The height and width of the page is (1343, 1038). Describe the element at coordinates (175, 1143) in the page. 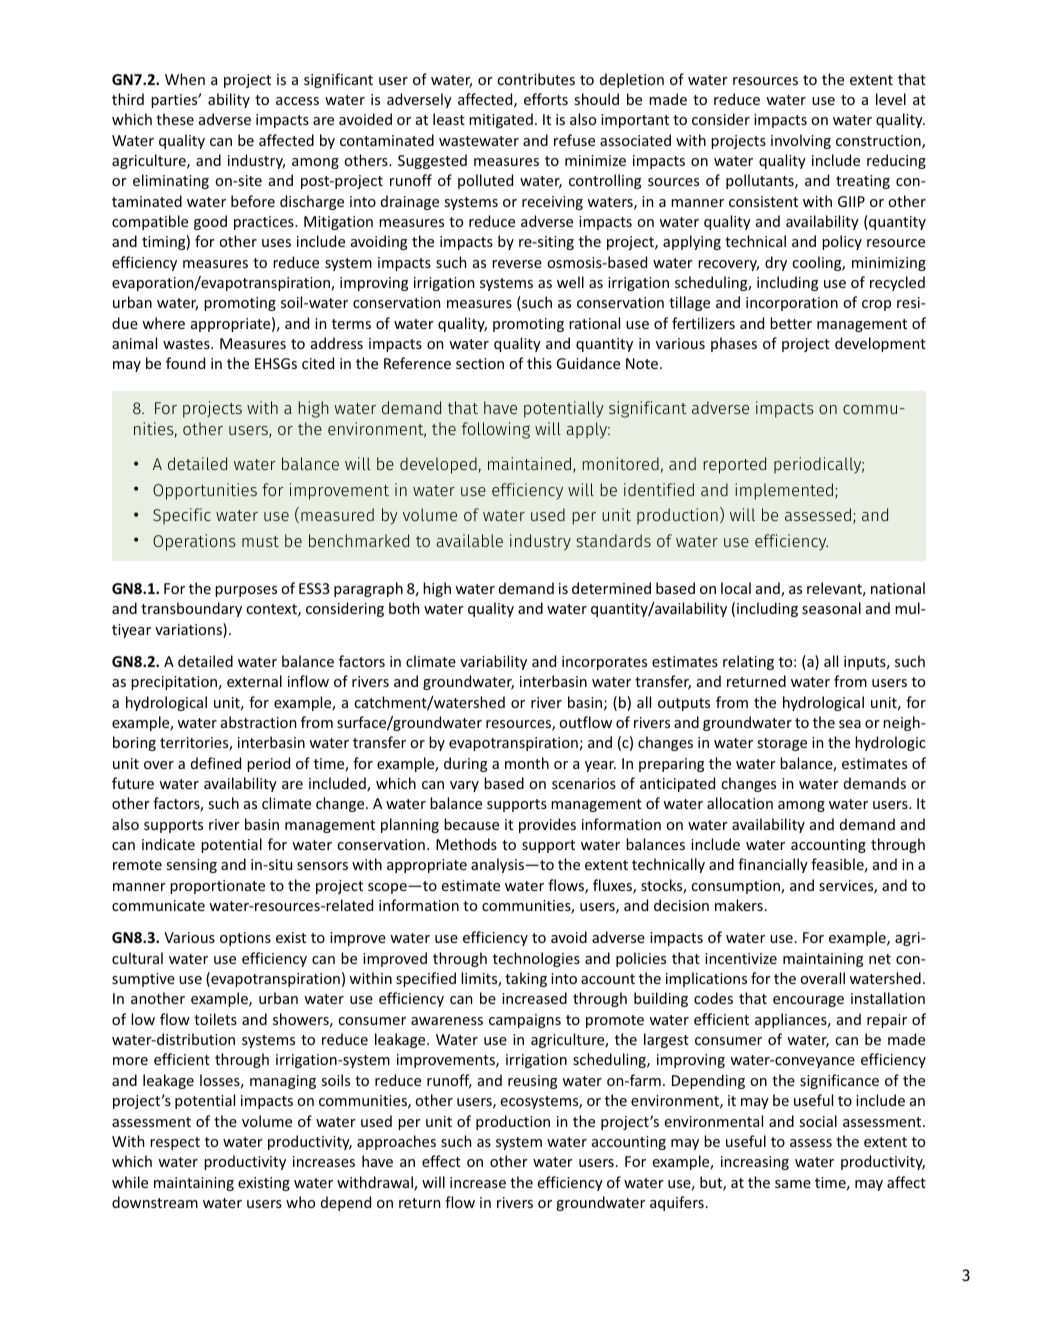

I see `respect` at that location.
